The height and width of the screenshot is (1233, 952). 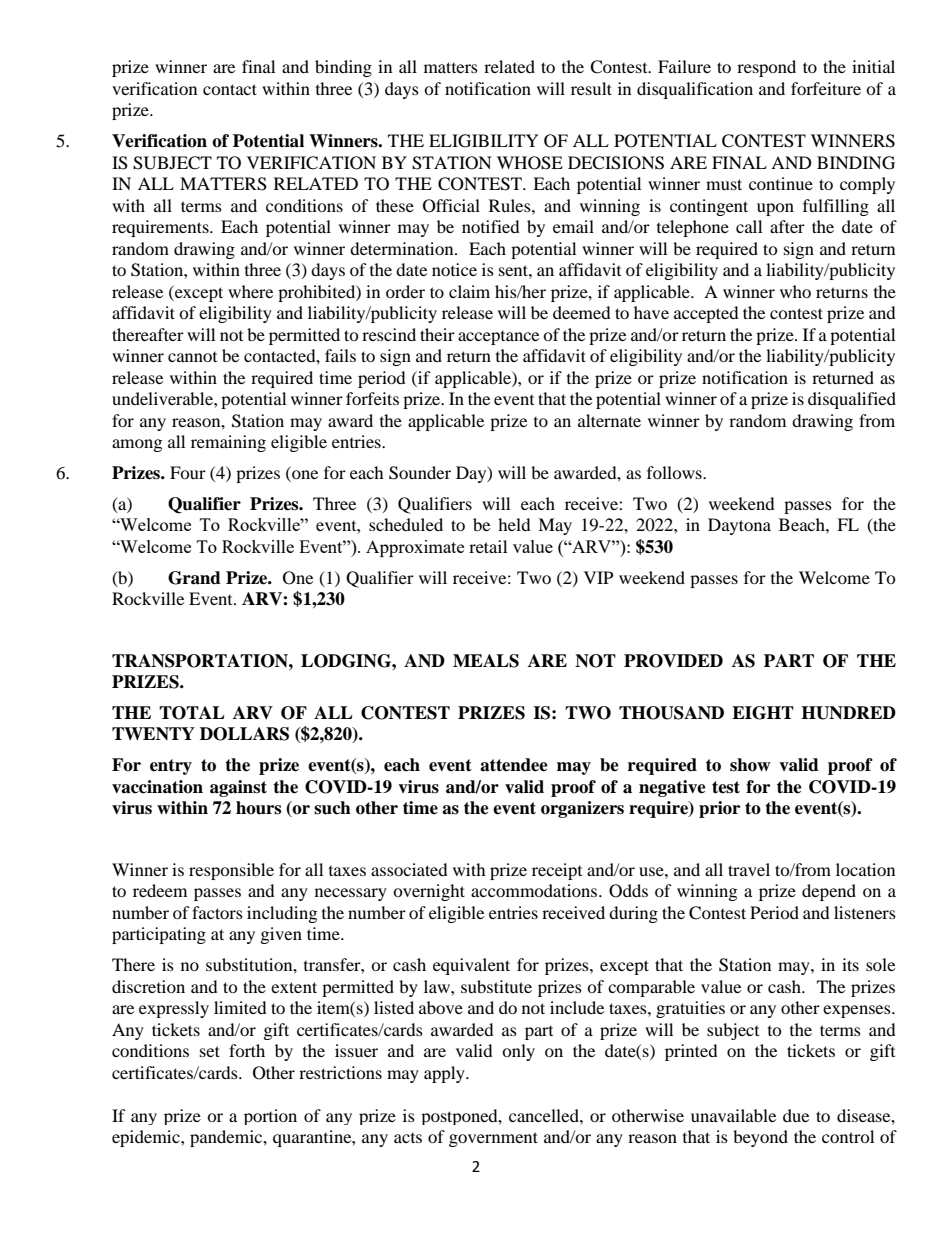 What do you see at coordinates (706, 314) in the screenshot?
I see `accepted` at bounding box center [706, 314].
